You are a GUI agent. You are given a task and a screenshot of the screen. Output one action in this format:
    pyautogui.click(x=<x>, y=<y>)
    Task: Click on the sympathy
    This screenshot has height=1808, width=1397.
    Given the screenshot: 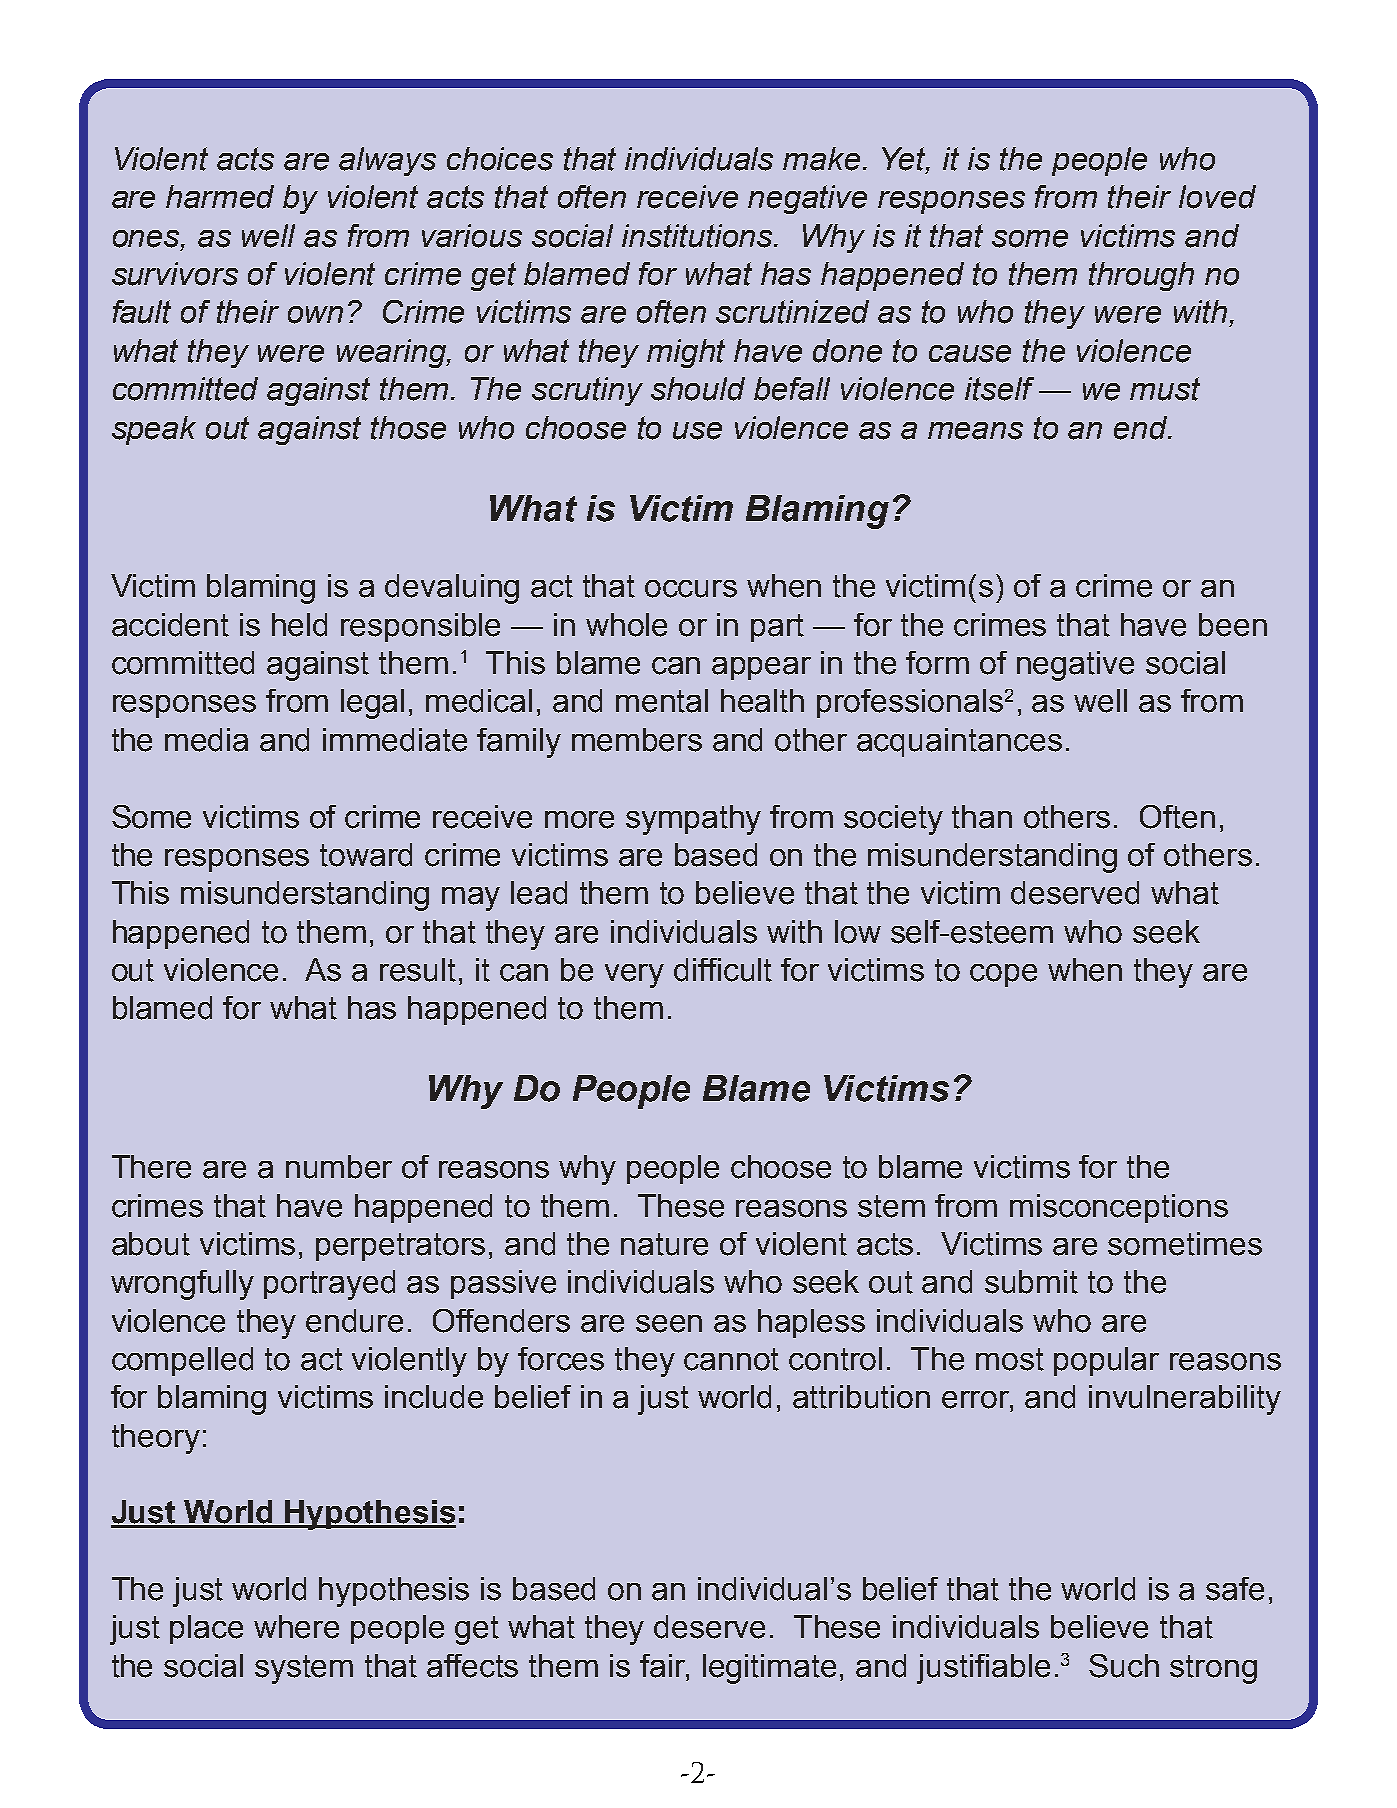 What is the action you would take?
    pyautogui.click(x=693, y=820)
